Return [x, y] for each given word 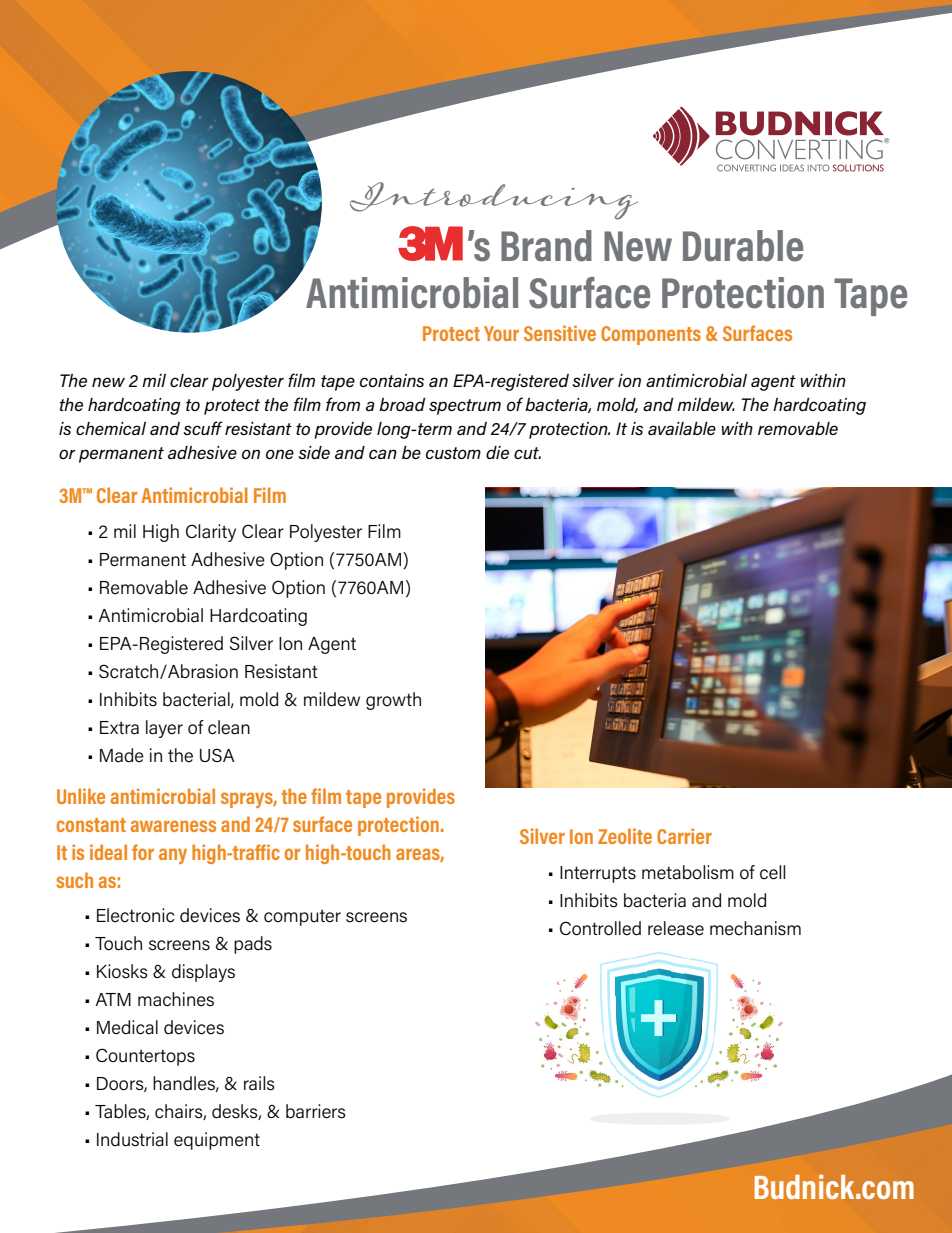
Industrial [132, 1139]
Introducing [494, 201]
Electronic [135, 915]
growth [393, 701]
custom [453, 453]
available [682, 428]
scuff [202, 428]
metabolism [688, 872]
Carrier [684, 836]
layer [164, 729]
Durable [743, 246]
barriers [316, 1111]
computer [302, 917]
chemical [111, 428]
